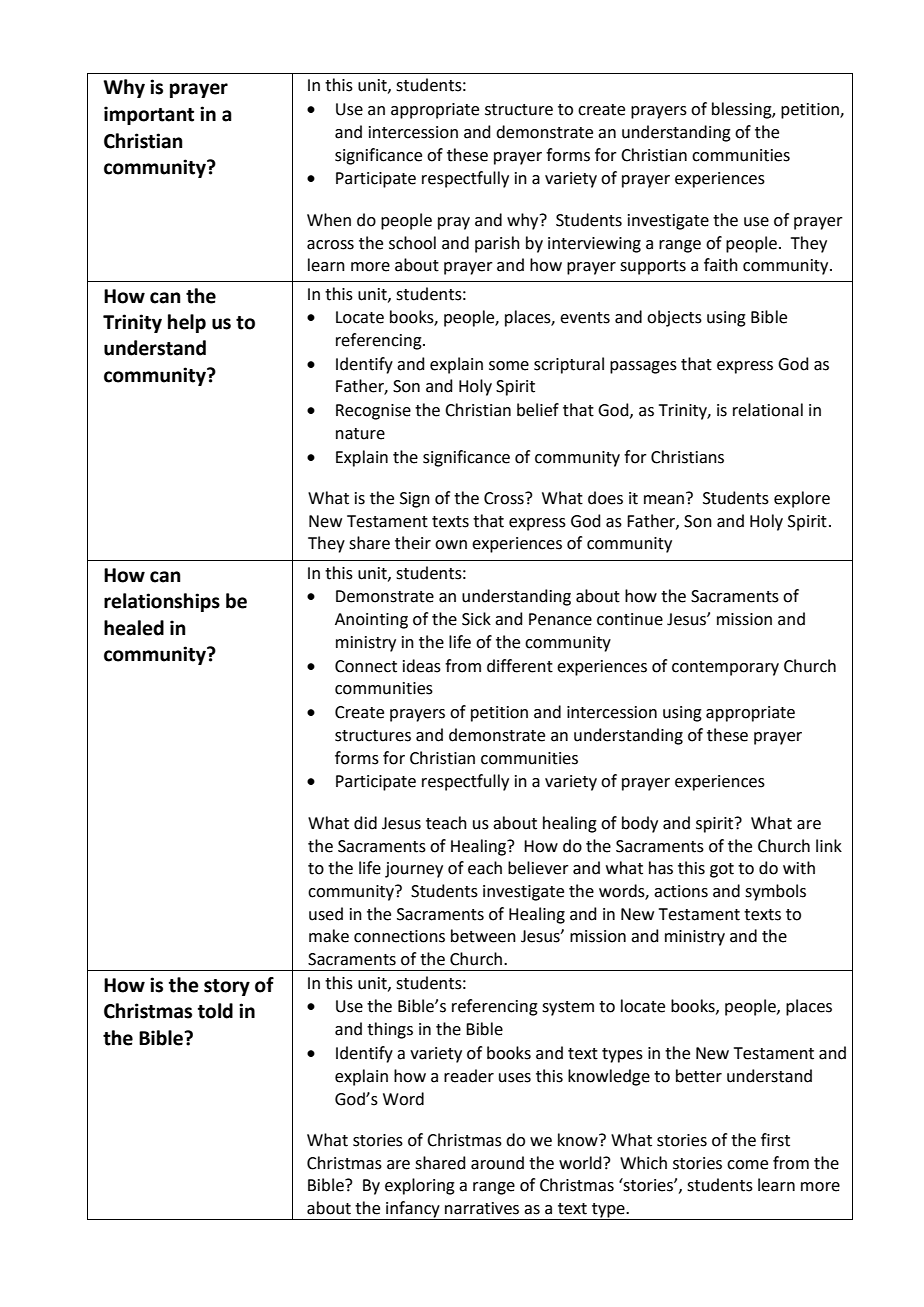 The width and height of the screenshot is (924, 1307). Describe the element at coordinates (162, 602) in the screenshot. I see `relationships` at that location.
